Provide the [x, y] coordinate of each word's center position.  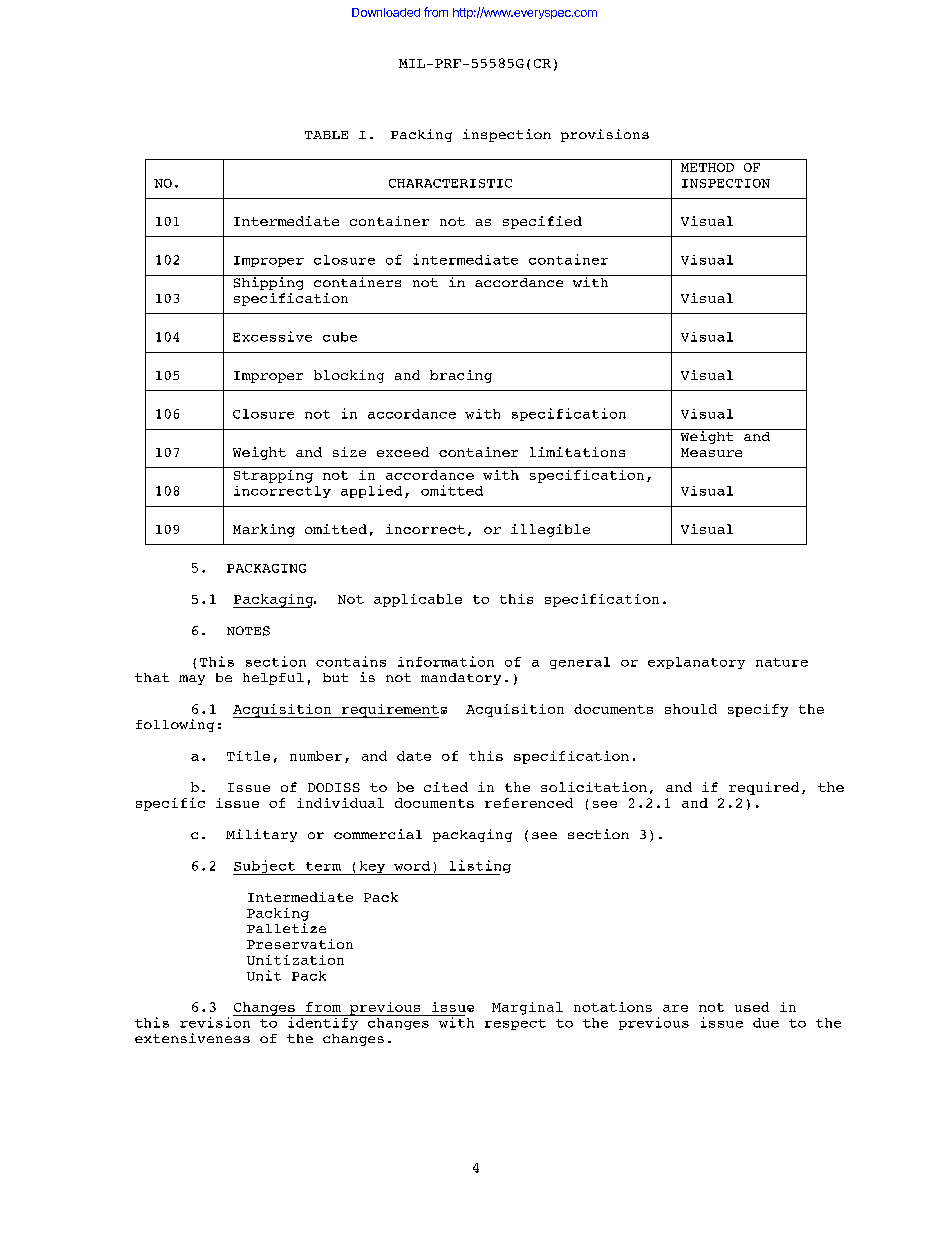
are [675, 1008]
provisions [605, 135]
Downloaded [386, 12]
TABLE [326, 135]
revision [216, 1021]
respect [515, 1024]
